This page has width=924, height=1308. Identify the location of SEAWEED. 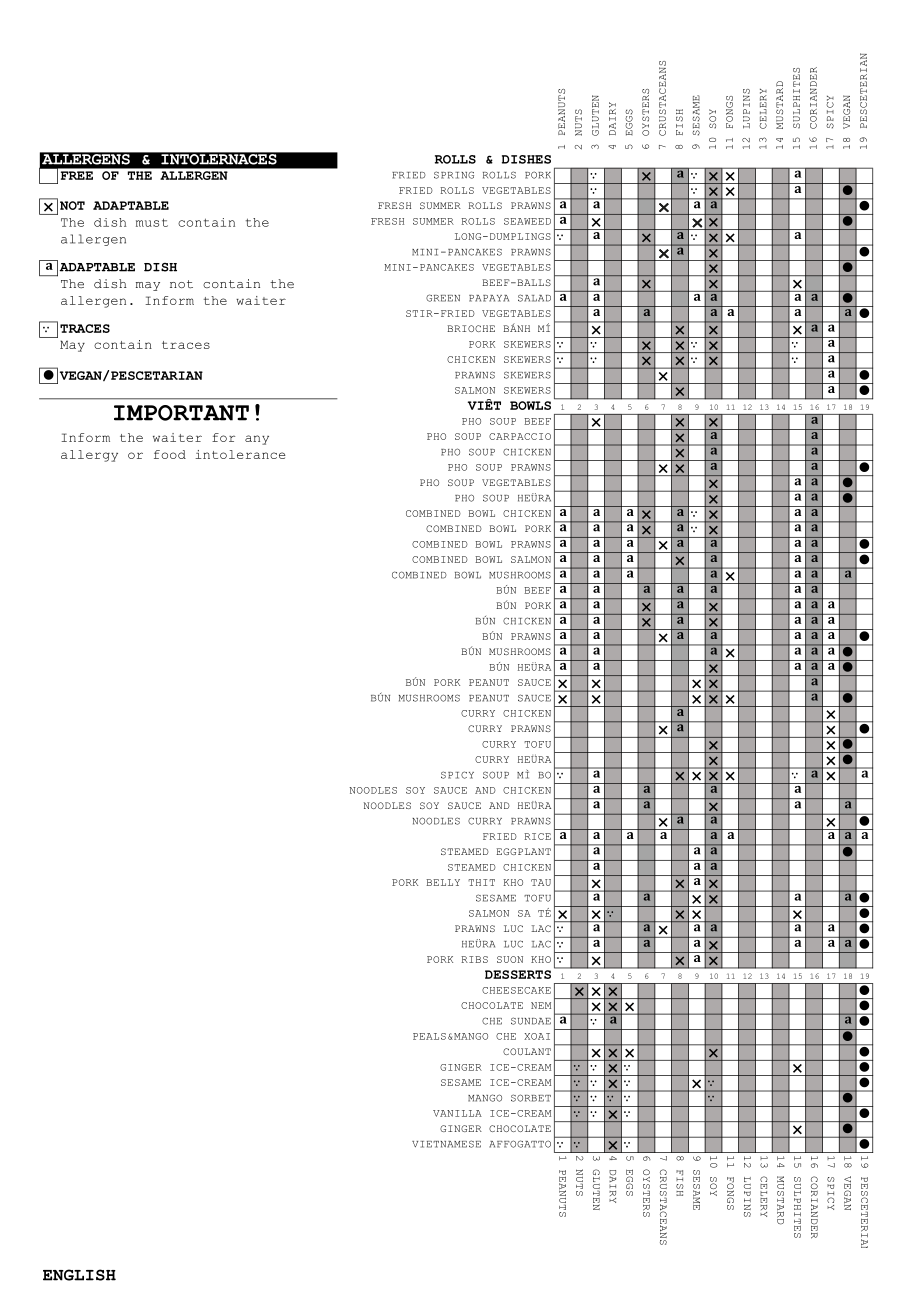
(527, 221).
